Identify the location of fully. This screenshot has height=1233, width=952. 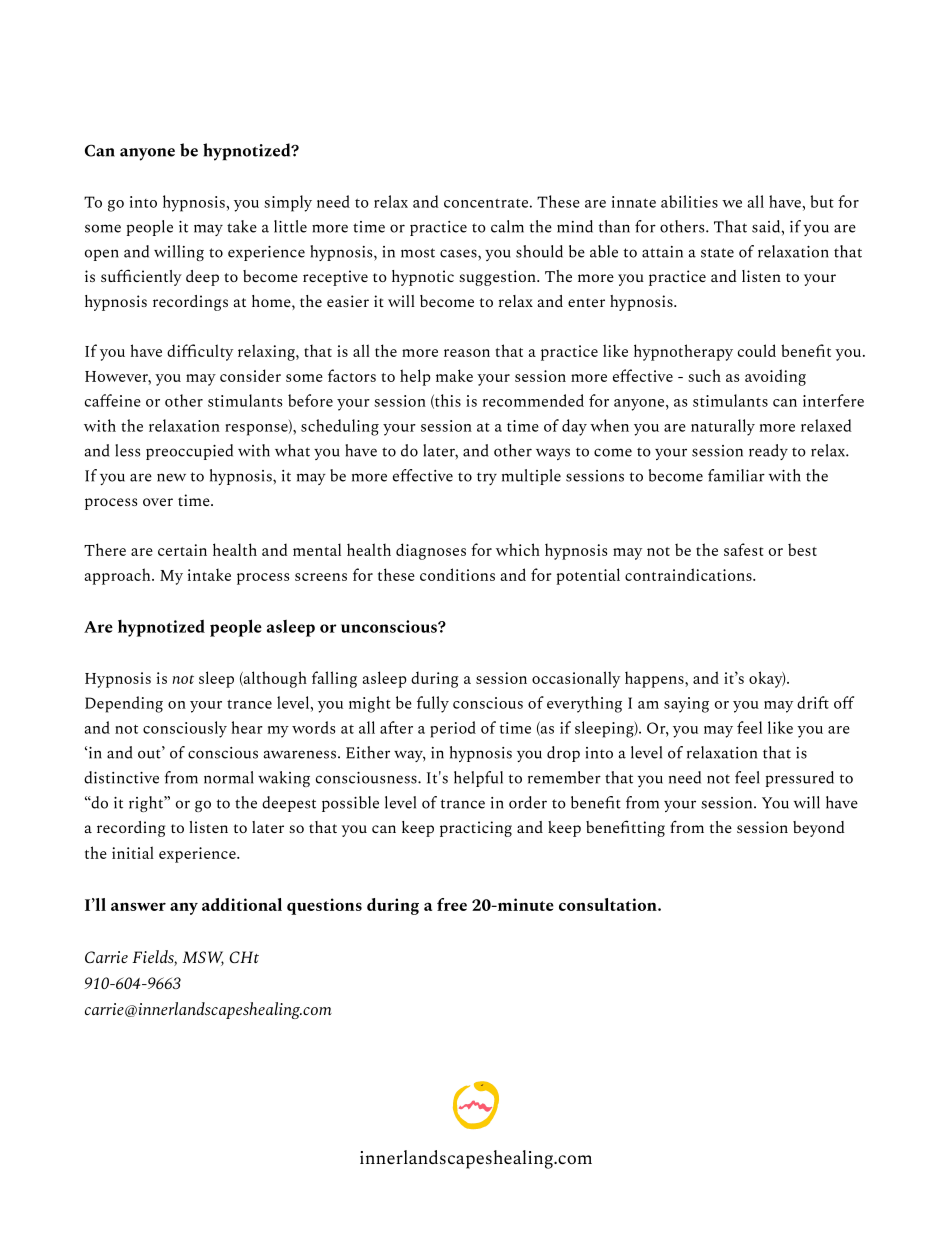
(433, 704).
